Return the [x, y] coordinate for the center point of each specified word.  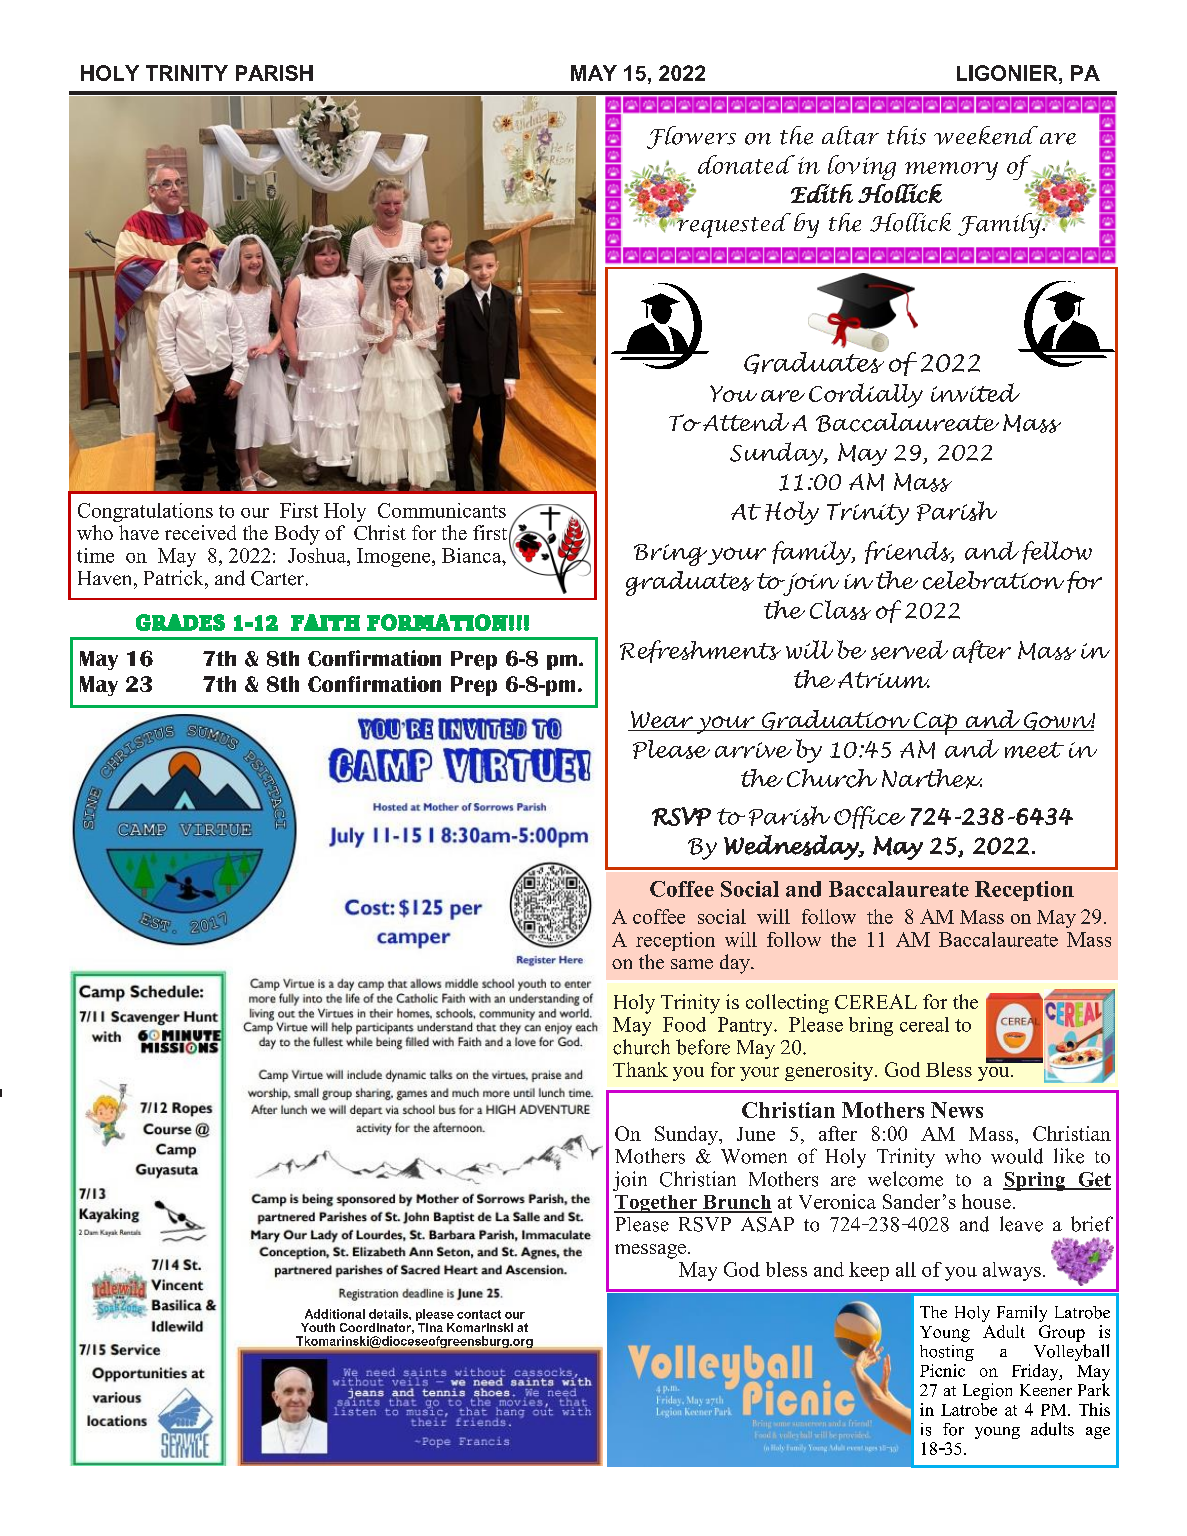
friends [909, 552]
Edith [822, 193]
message [650, 1251]
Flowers [691, 137]
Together [657, 1204]
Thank [640, 1069]
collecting [787, 1004]
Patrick [175, 578]
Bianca [473, 555]
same [692, 964]
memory [951, 171]
